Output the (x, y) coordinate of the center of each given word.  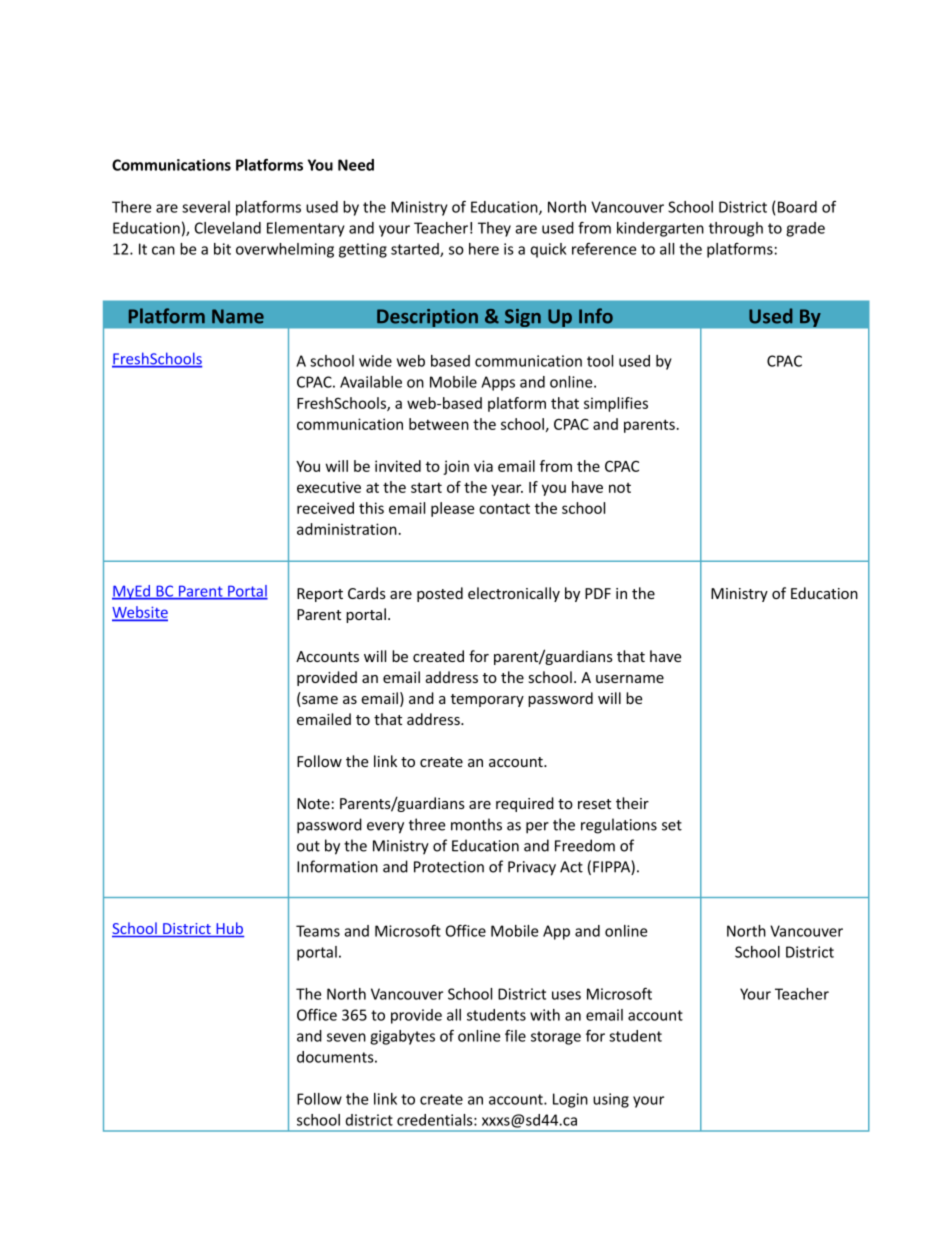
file (515, 1036)
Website (140, 613)
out (308, 846)
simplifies (616, 404)
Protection (449, 867)
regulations (619, 826)
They (494, 229)
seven (346, 1037)
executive (329, 487)
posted (440, 594)
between (439, 424)
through (736, 229)
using (611, 1100)
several (206, 207)
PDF (598, 593)
